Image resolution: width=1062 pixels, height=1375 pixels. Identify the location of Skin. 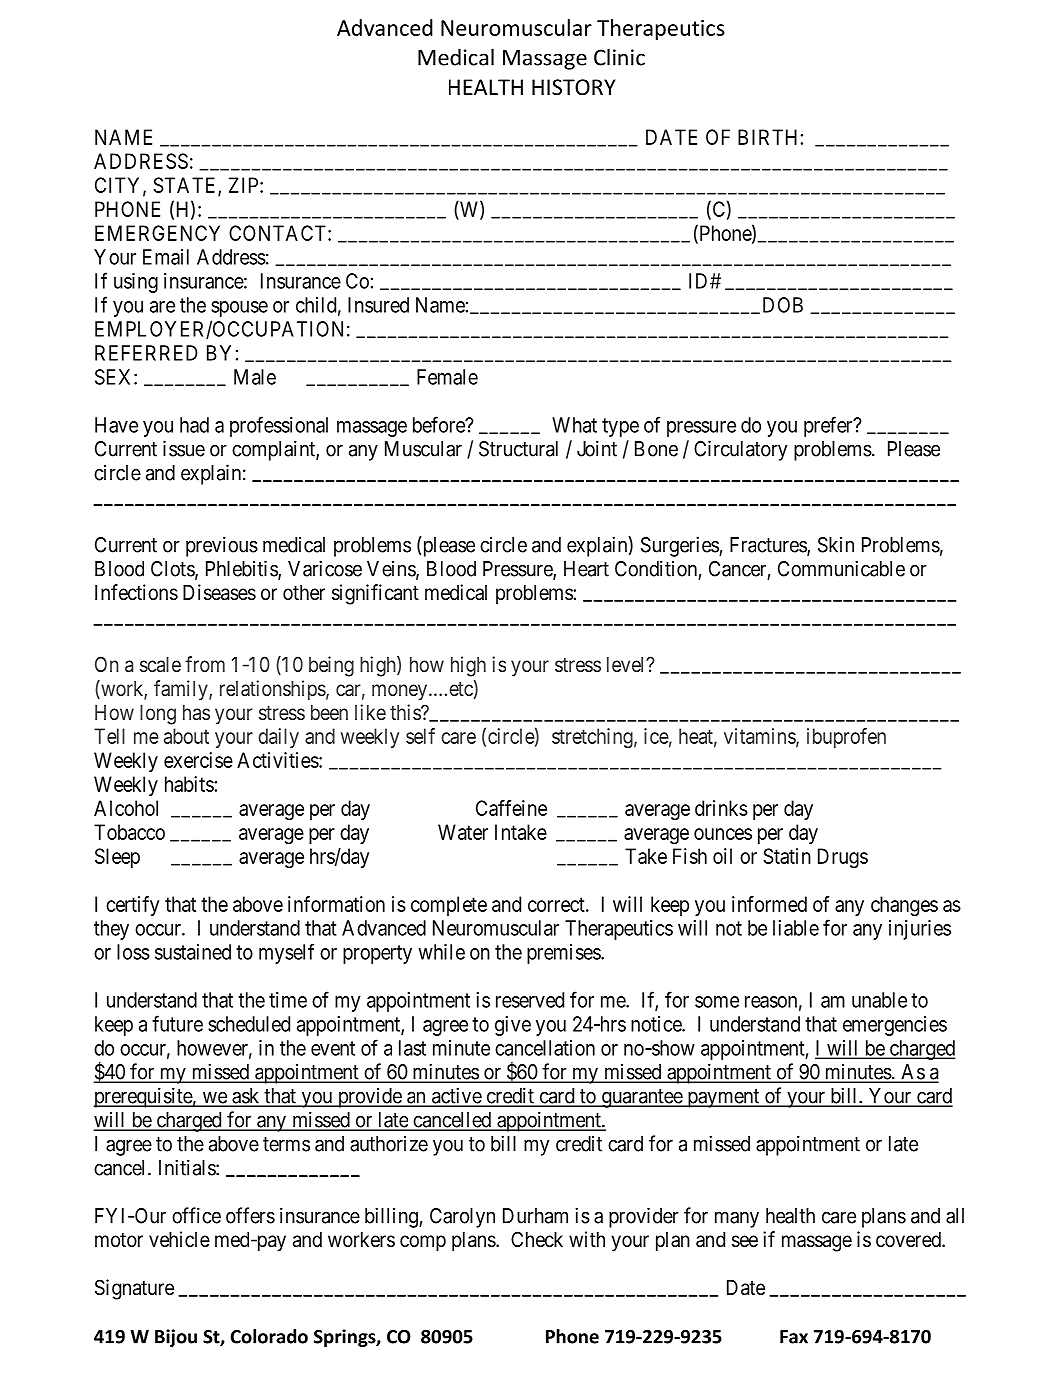
(836, 545).
